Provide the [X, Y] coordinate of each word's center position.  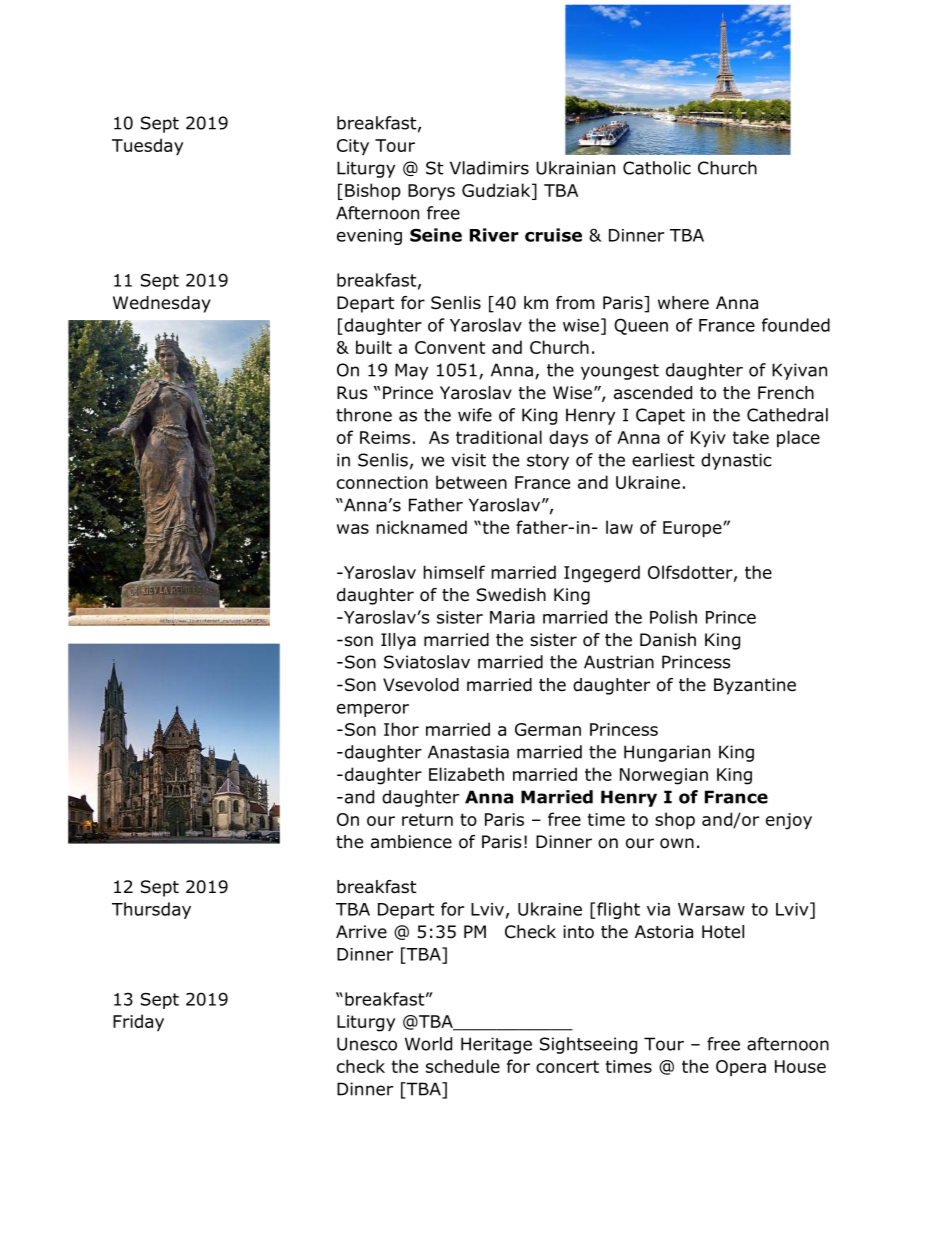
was [353, 529]
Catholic [657, 168]
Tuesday [147, 147]
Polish [673, 617]
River [494, 235]
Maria [512, 617]
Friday [138, 1023]
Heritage [496, 1045]
